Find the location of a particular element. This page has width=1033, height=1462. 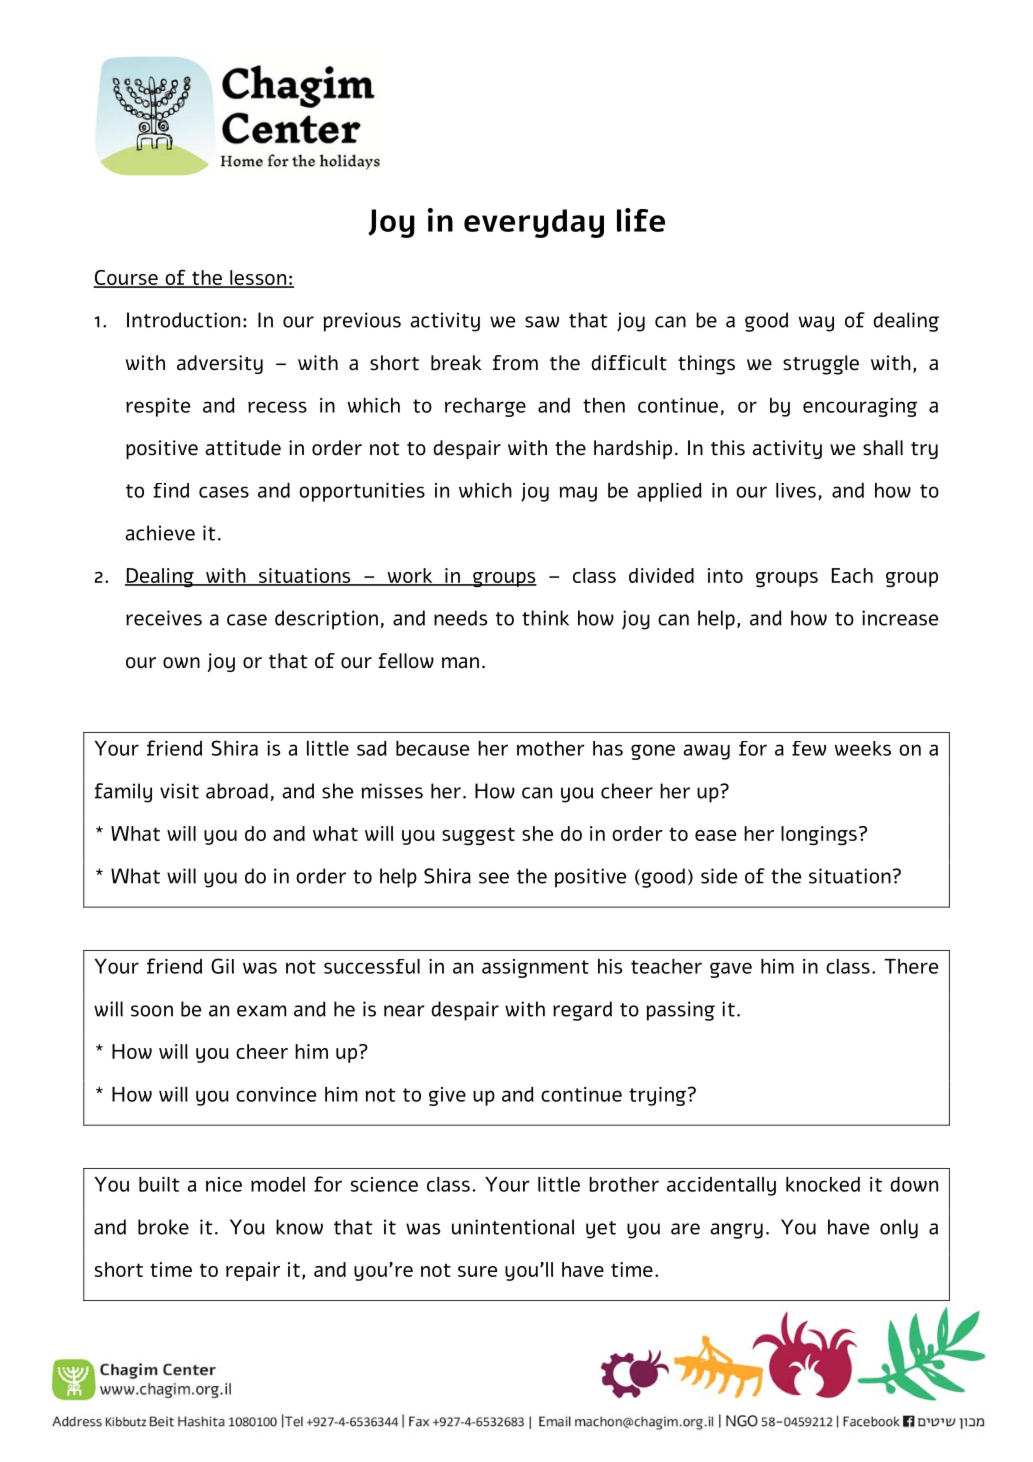

may is located at coordinates (578, 494).
